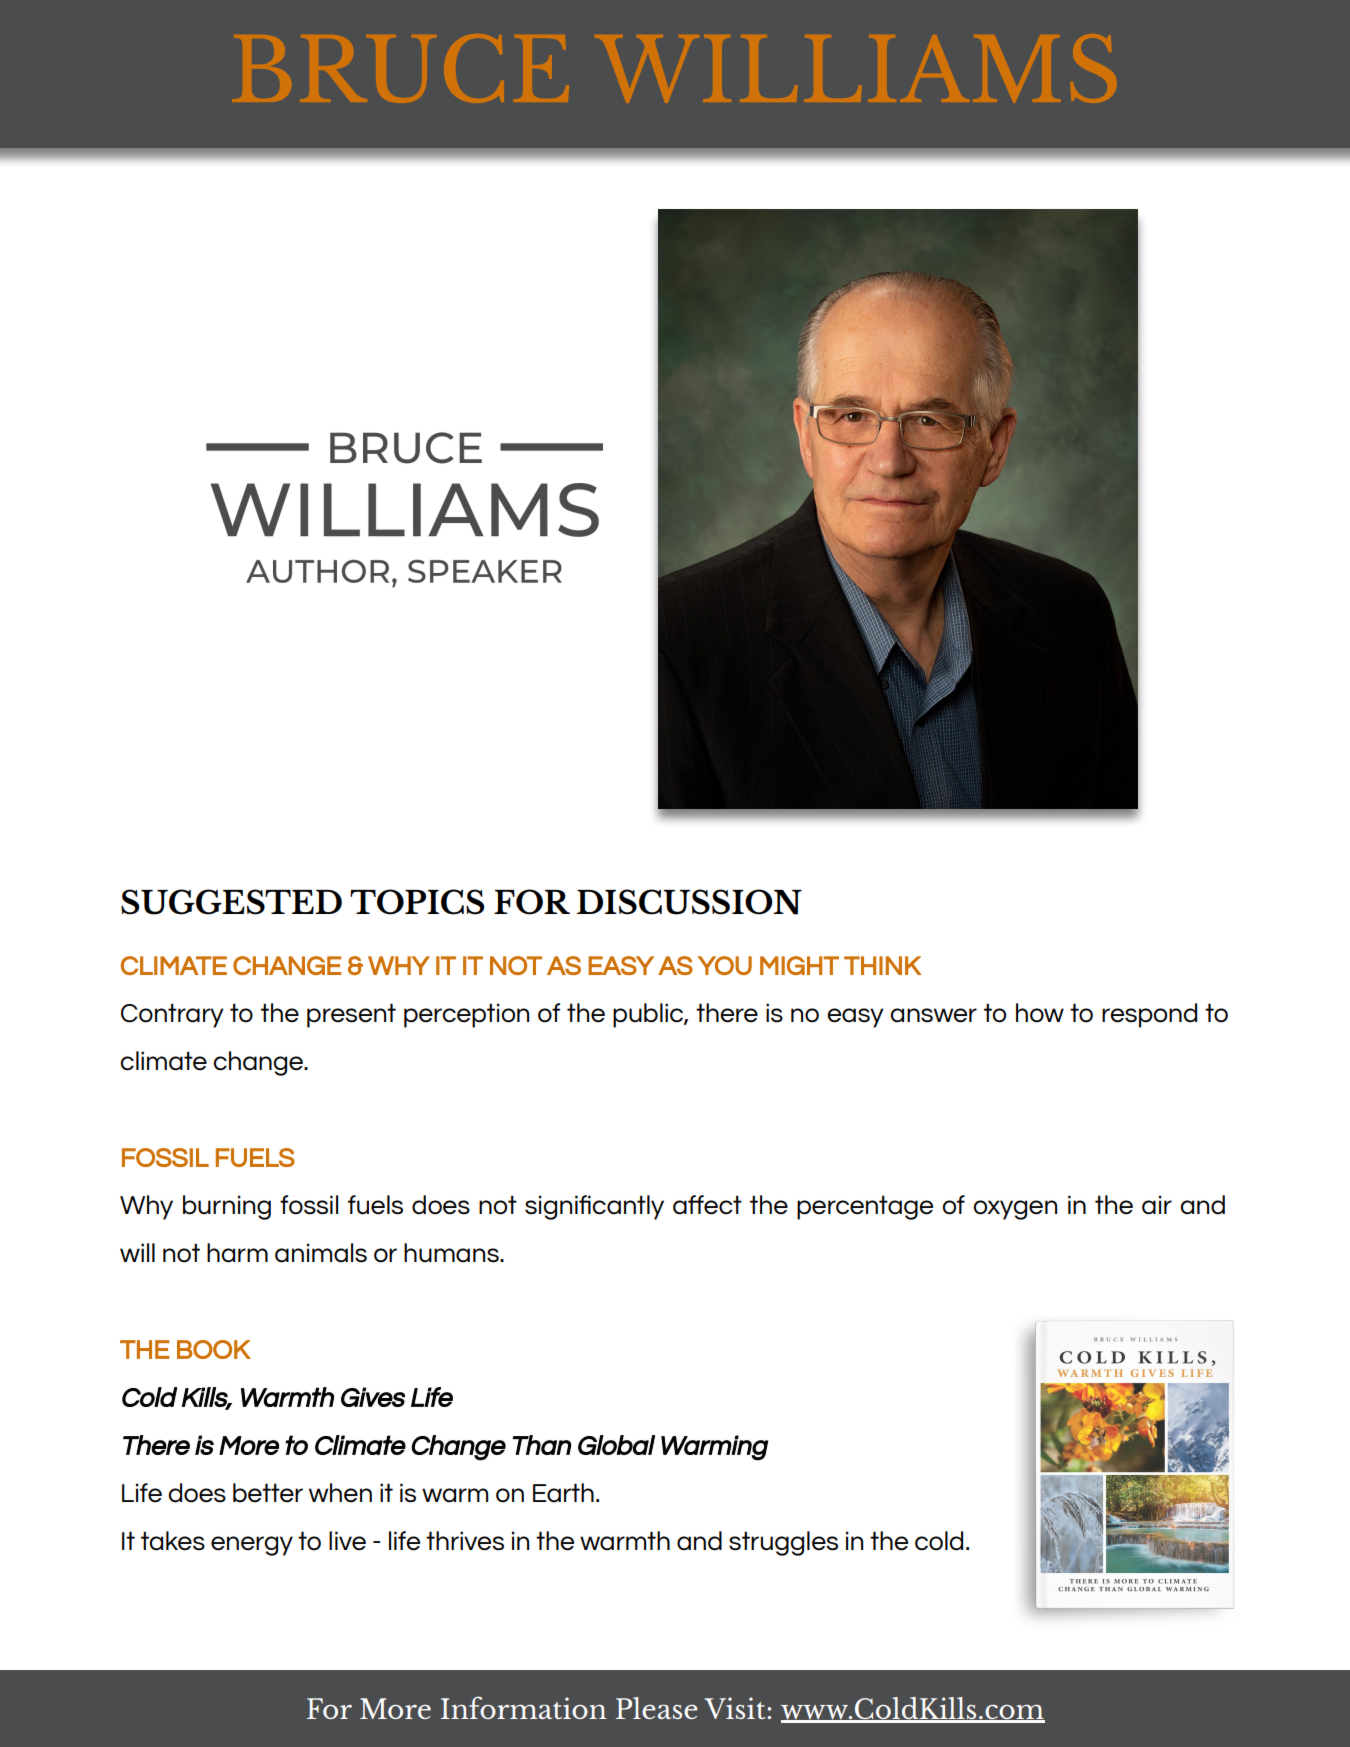 This screenshot has height=1747, width=1350. I want to click on Visit, so click(736, 1708).
